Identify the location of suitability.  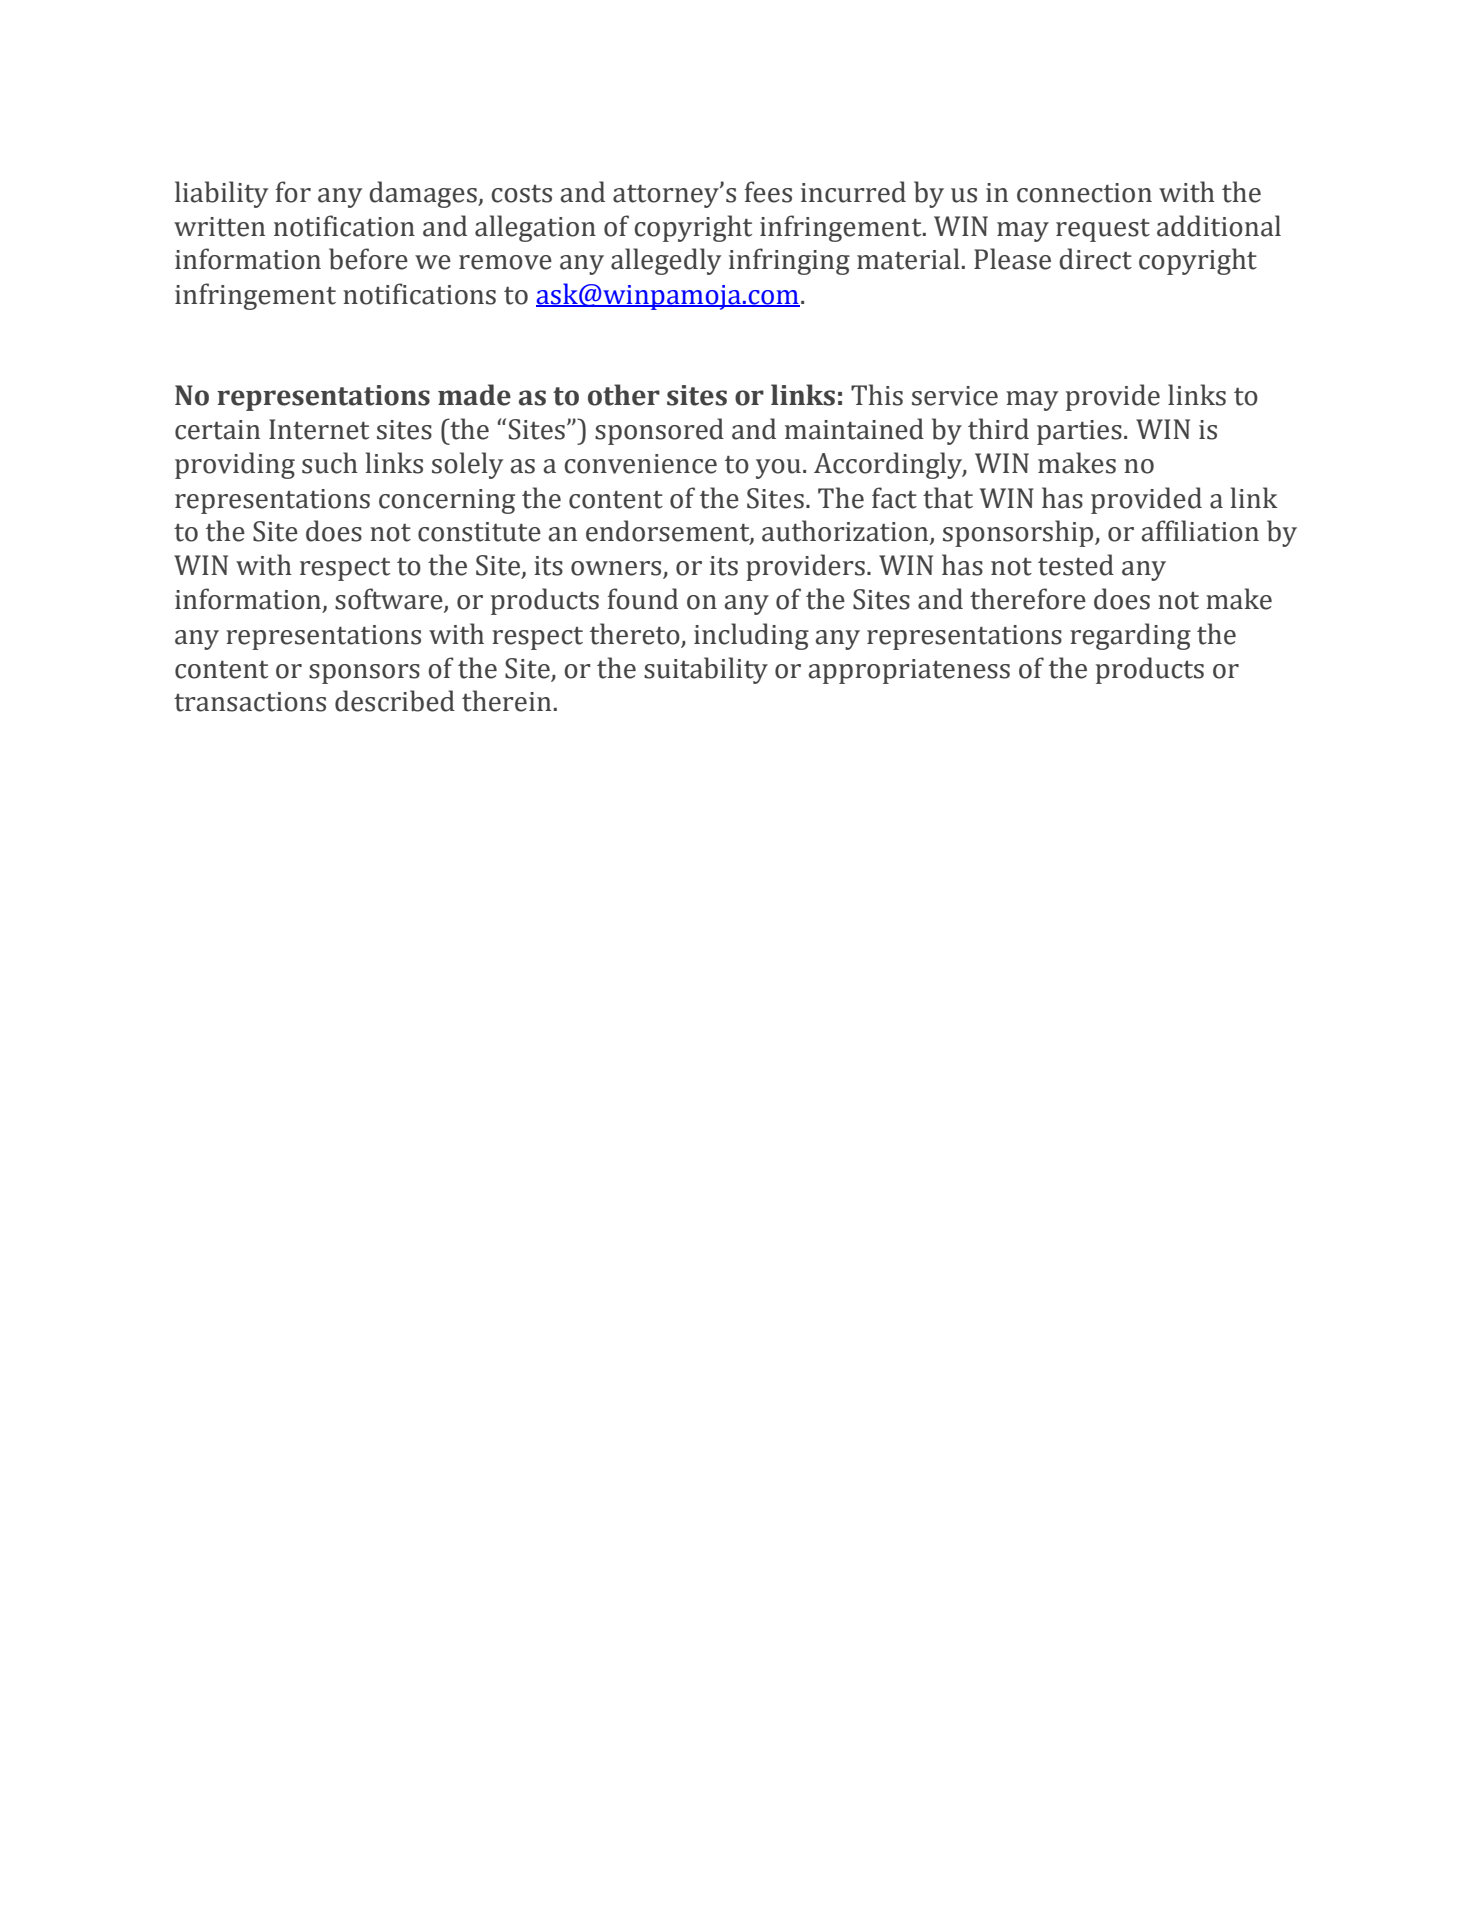
(706, 670).
